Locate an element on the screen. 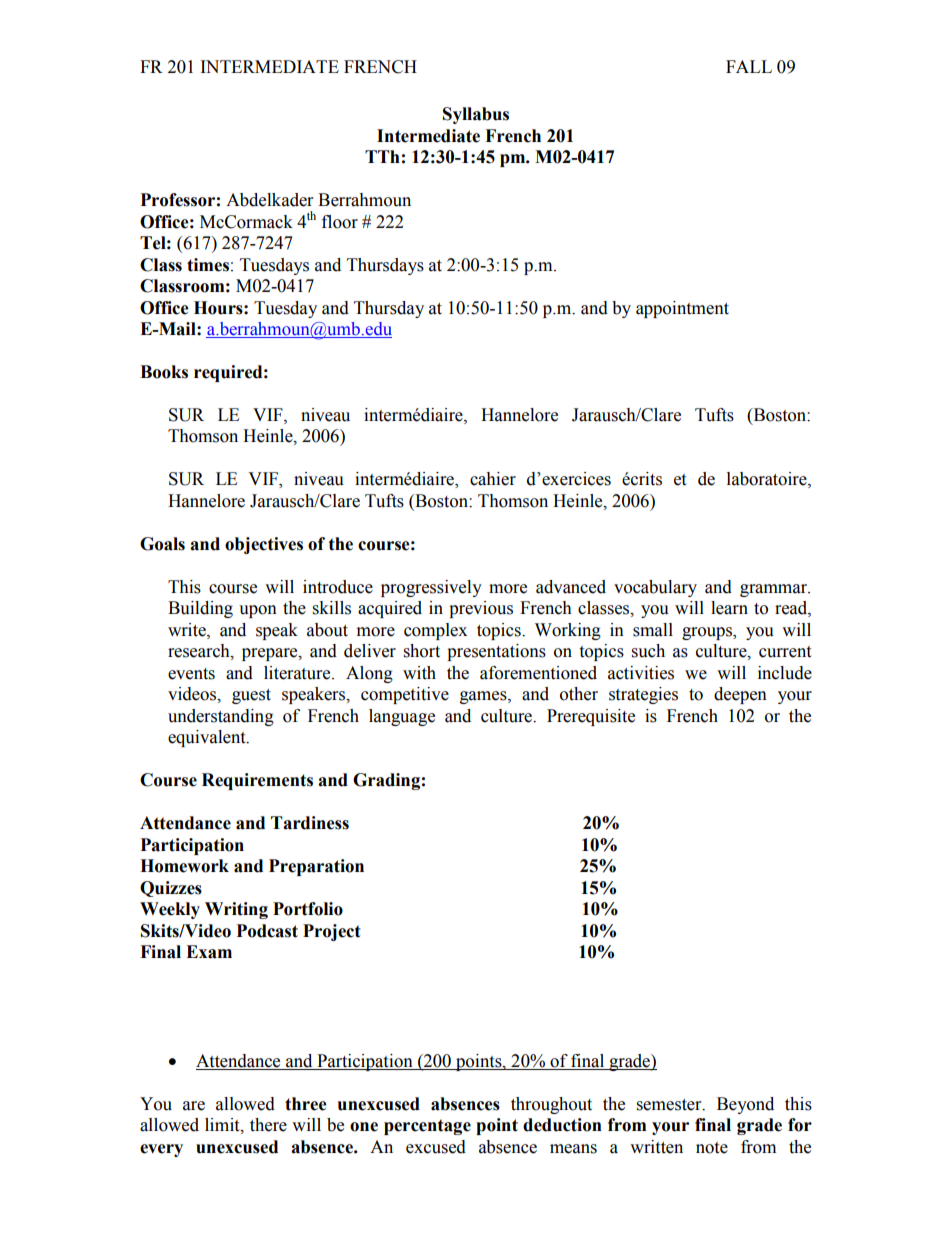 This screenshot has width=952, height=1233. Writing is located at coordinates (236, 910).
